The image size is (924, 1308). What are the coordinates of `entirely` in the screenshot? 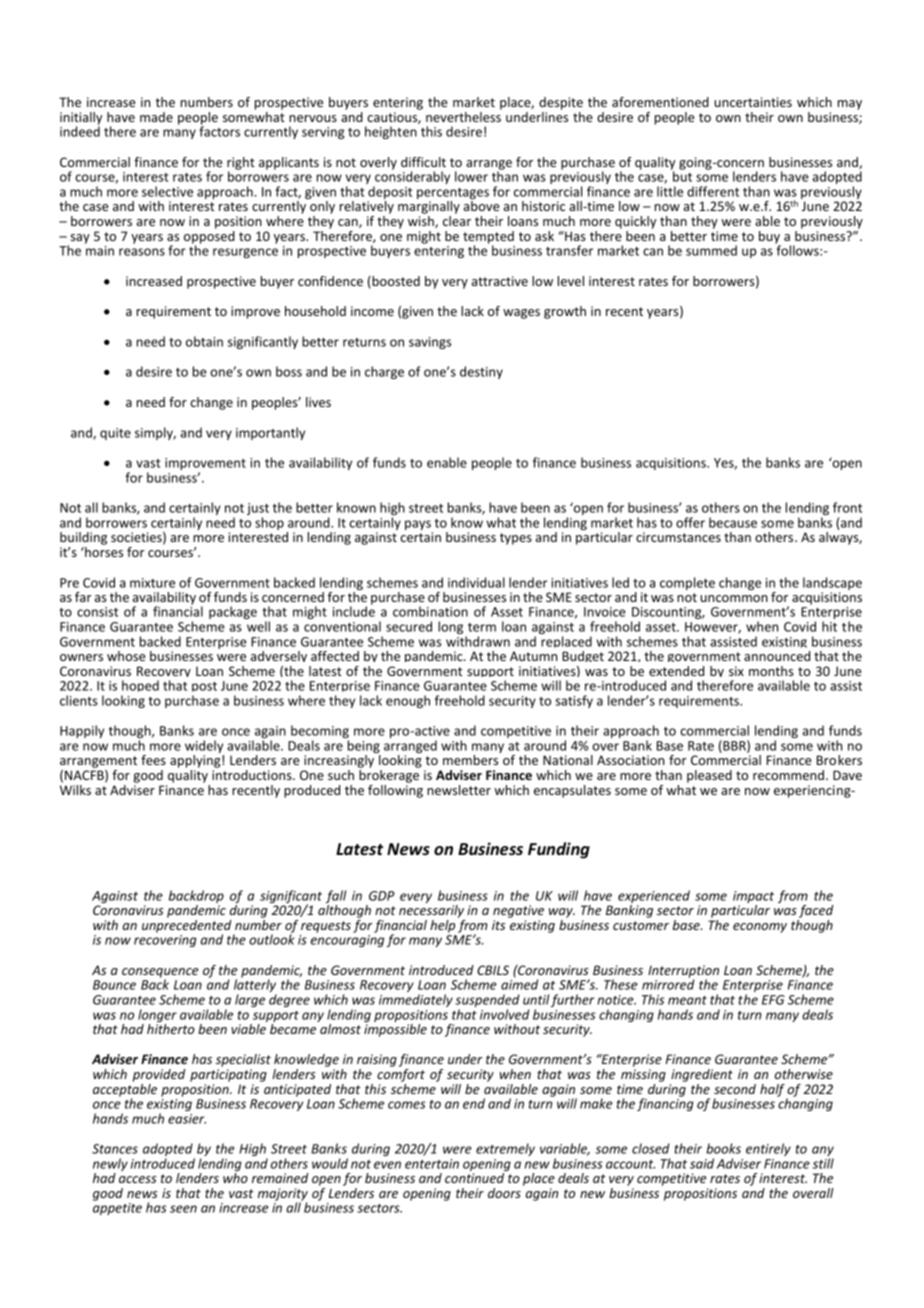 It's located at (768, 1149).
